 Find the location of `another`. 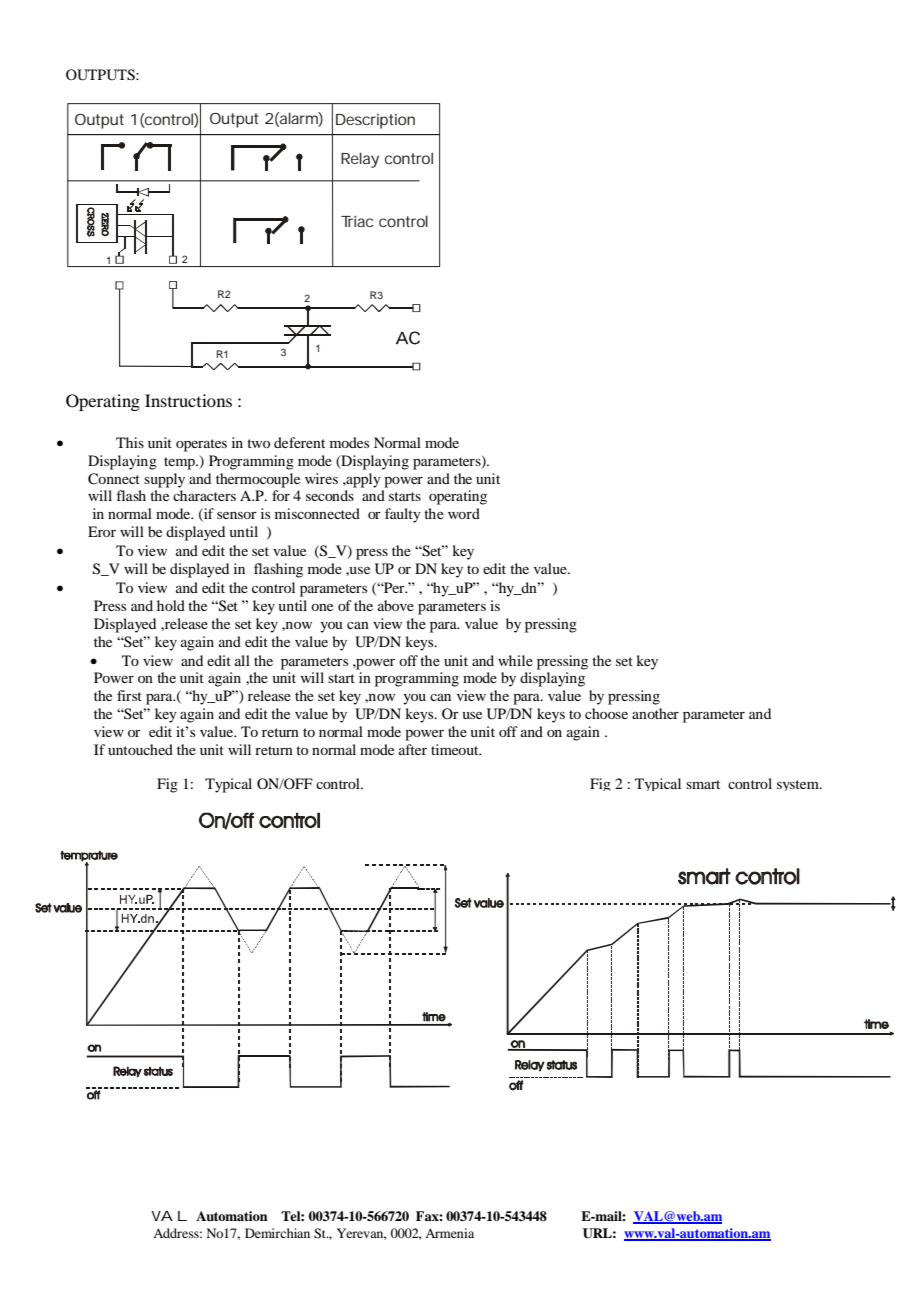

another is located at coordinates (655, 713).
